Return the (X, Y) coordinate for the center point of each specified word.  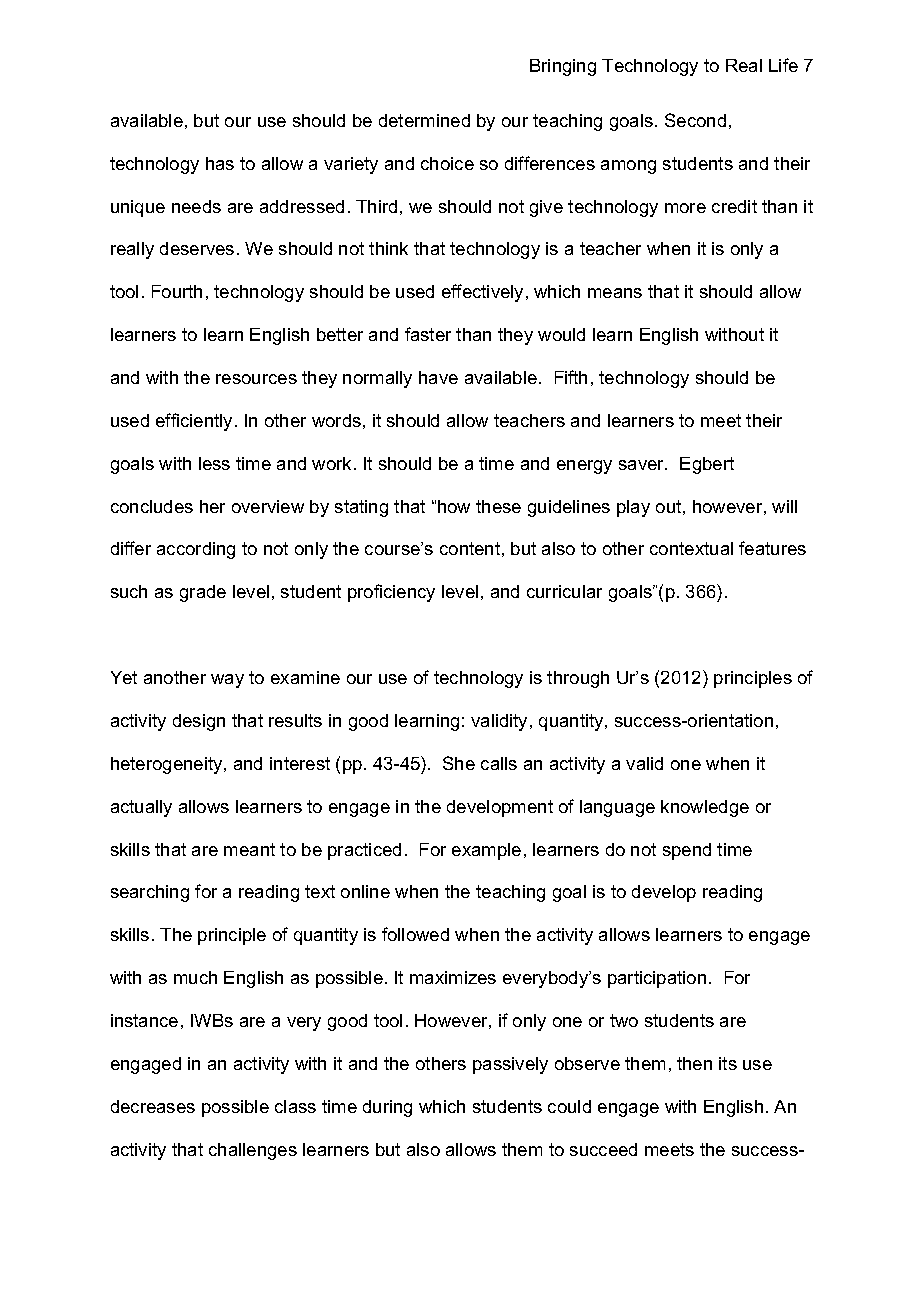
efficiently (196, 422)
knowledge (705, 808)
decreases (153, 1106)
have (438, 377)
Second (695, 120)
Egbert (707, 465)
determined (424, 120)
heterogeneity (168, 765)
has (220, 163)
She (459, 763)
